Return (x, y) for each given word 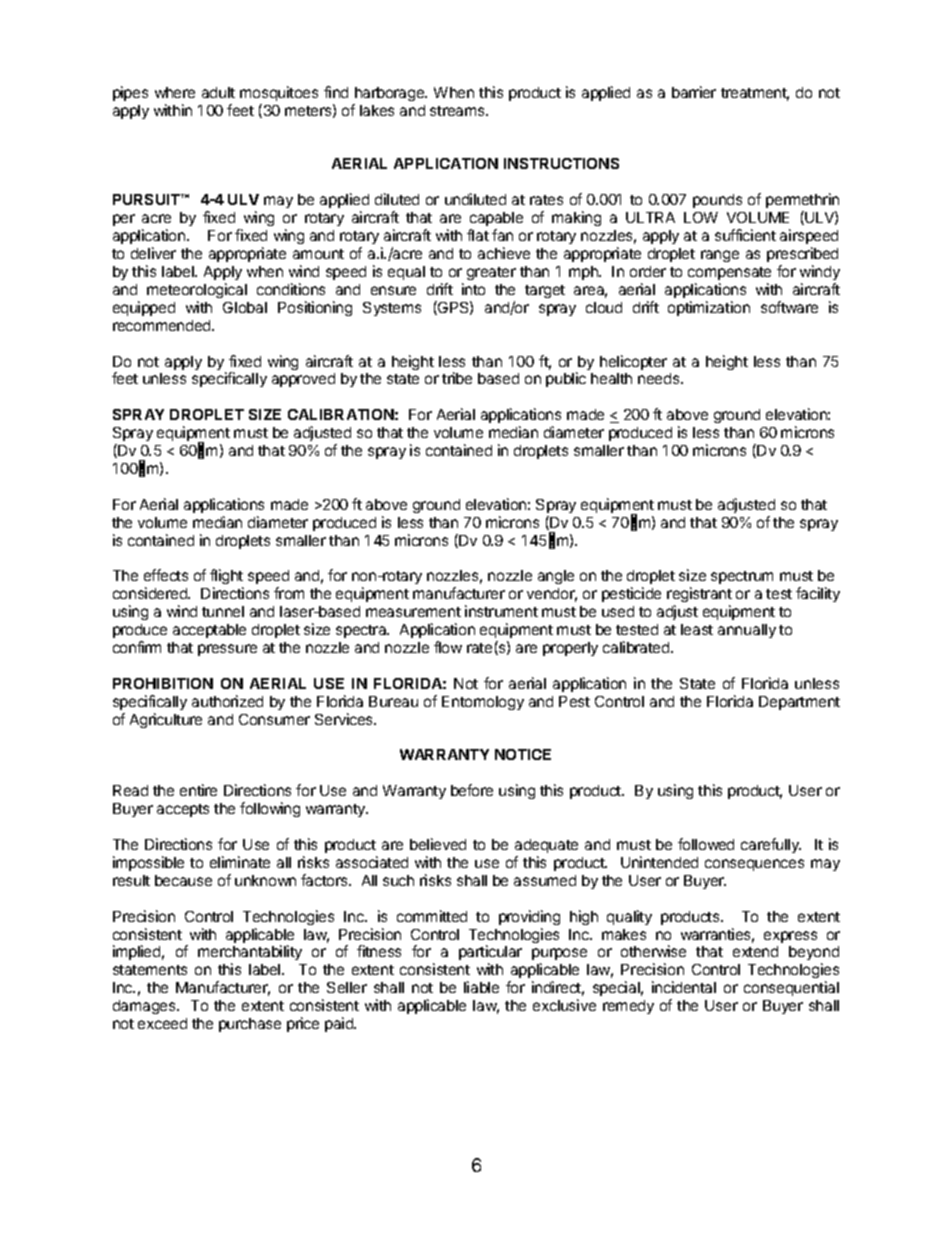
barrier (694, 92)
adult (218, 92)
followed (706, 844)
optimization (709, 308)
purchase (250, 1025)
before (472, 790)
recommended (163, 325)
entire (198, 790)
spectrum (742, 577)
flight (226, 578)
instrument (501, 611)
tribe (457, 378)
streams (458, 111)
